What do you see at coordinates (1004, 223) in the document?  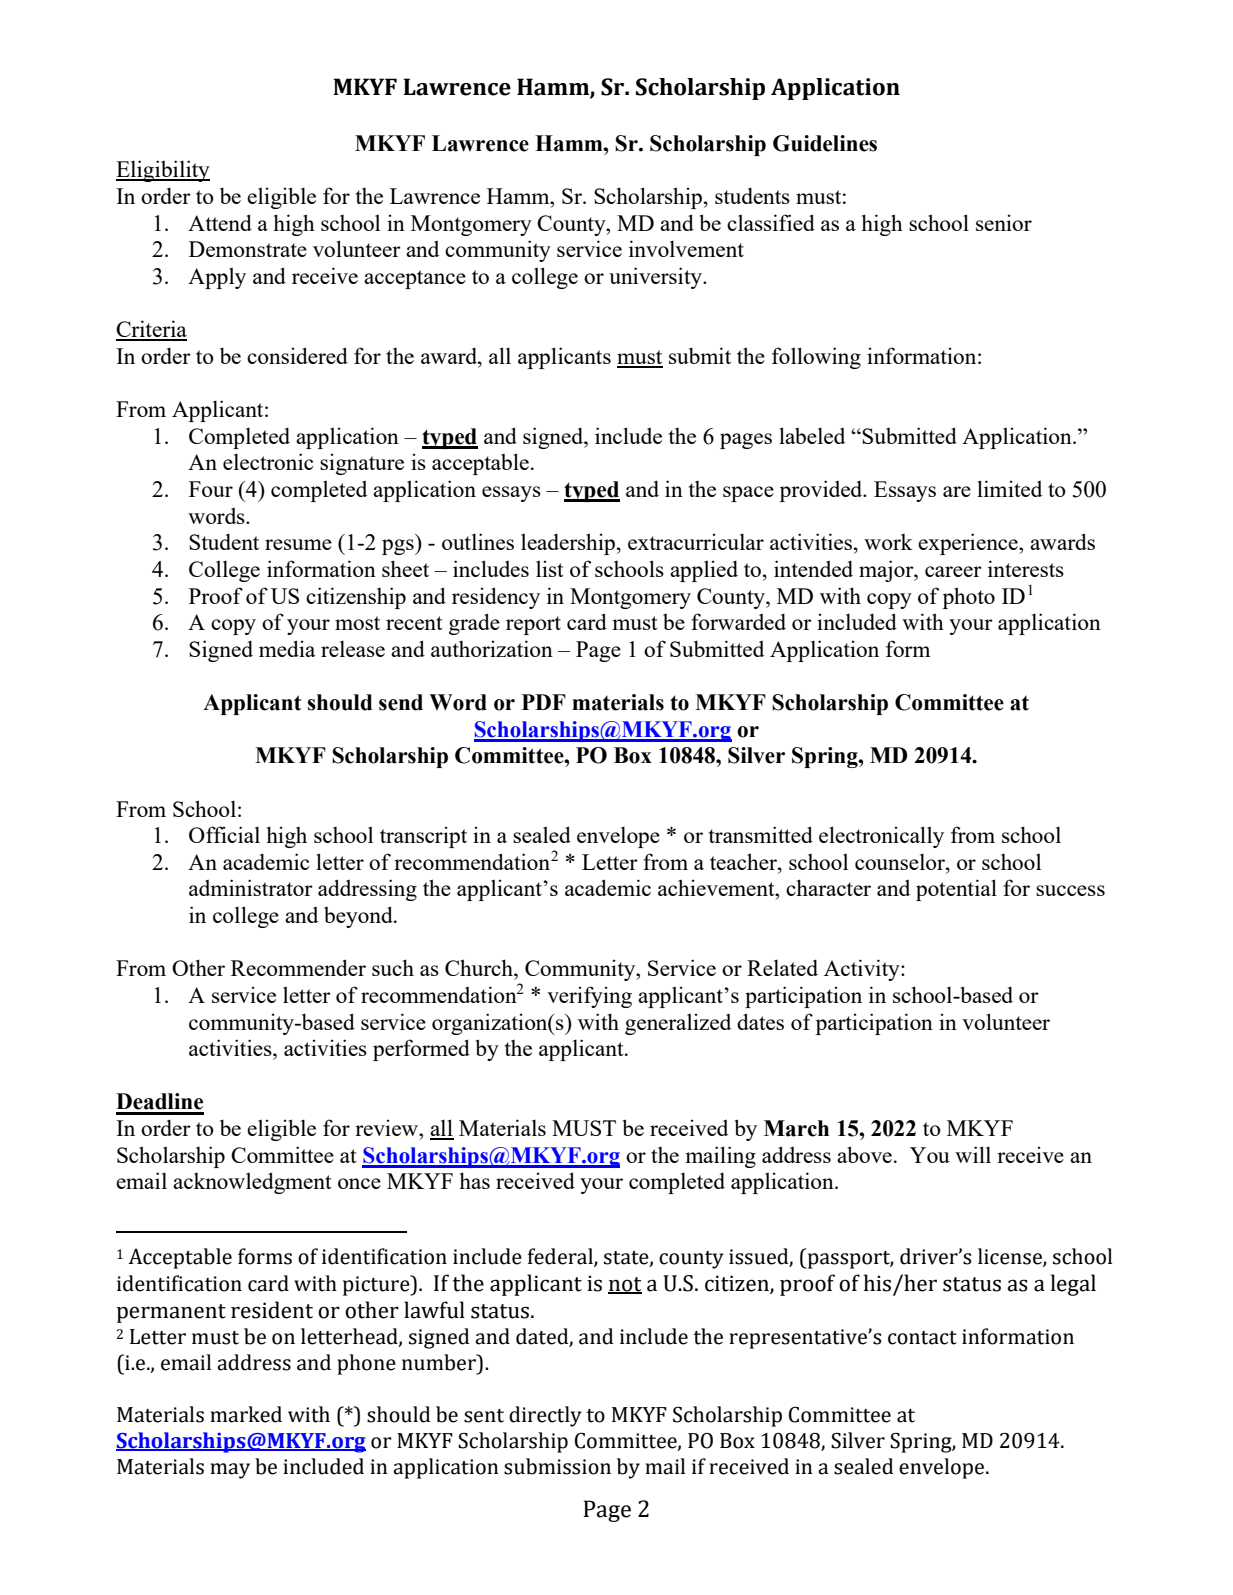 I see `senior` at bounding box center [1004, 223].
